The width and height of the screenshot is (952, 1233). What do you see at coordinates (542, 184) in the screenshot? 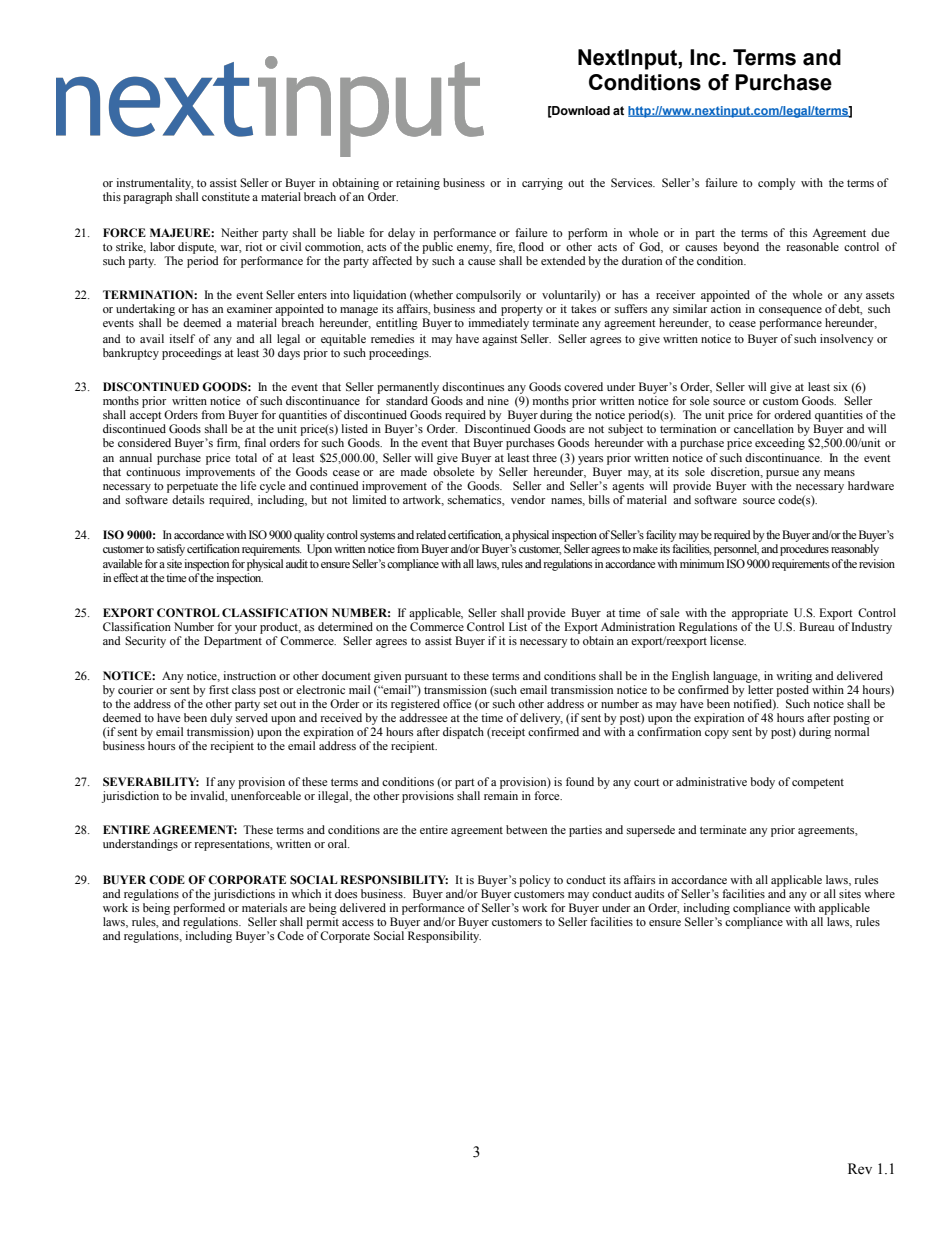
I see `carrying` at bounding box center [542, 184].
